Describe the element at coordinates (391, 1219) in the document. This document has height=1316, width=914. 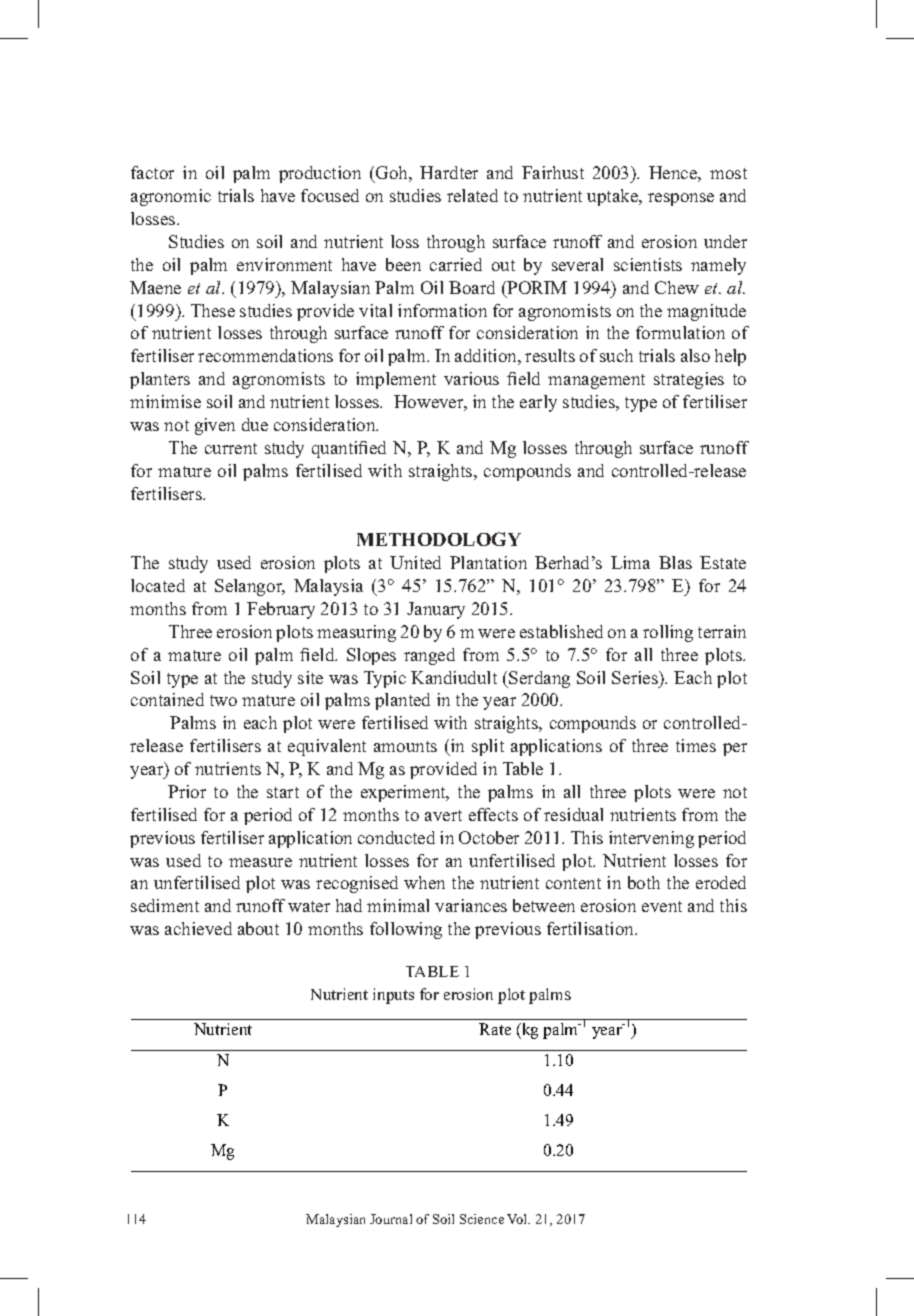
I see `Journal` at that location.
